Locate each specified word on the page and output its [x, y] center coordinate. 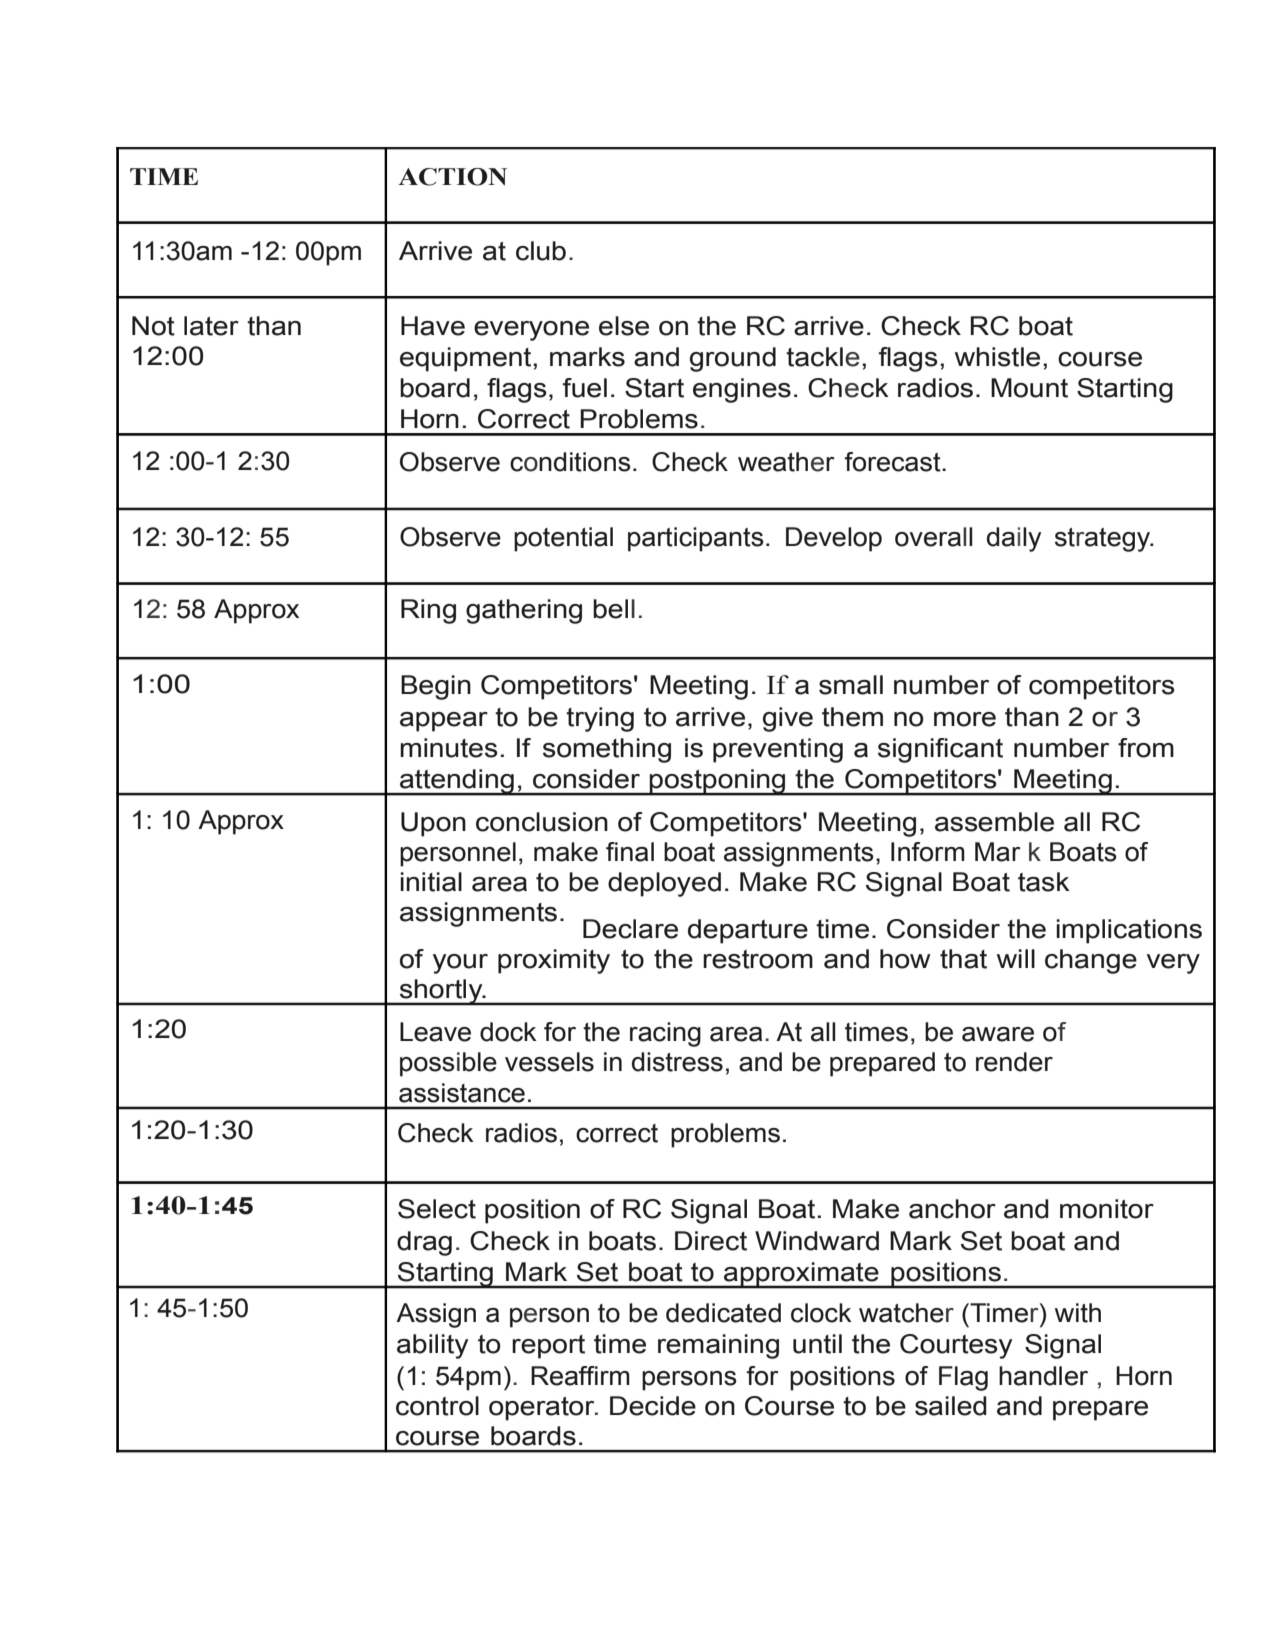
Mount [1029, 388]
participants [696, 539]
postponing [718, 782]
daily [1014, 539]
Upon [433, 824]
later [211, 326]
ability [433, 1346]
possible [448, 1064]
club [541, 251]
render [1014, 1062]
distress [677, 1062]
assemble [994, 822]
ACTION [452, 177]
